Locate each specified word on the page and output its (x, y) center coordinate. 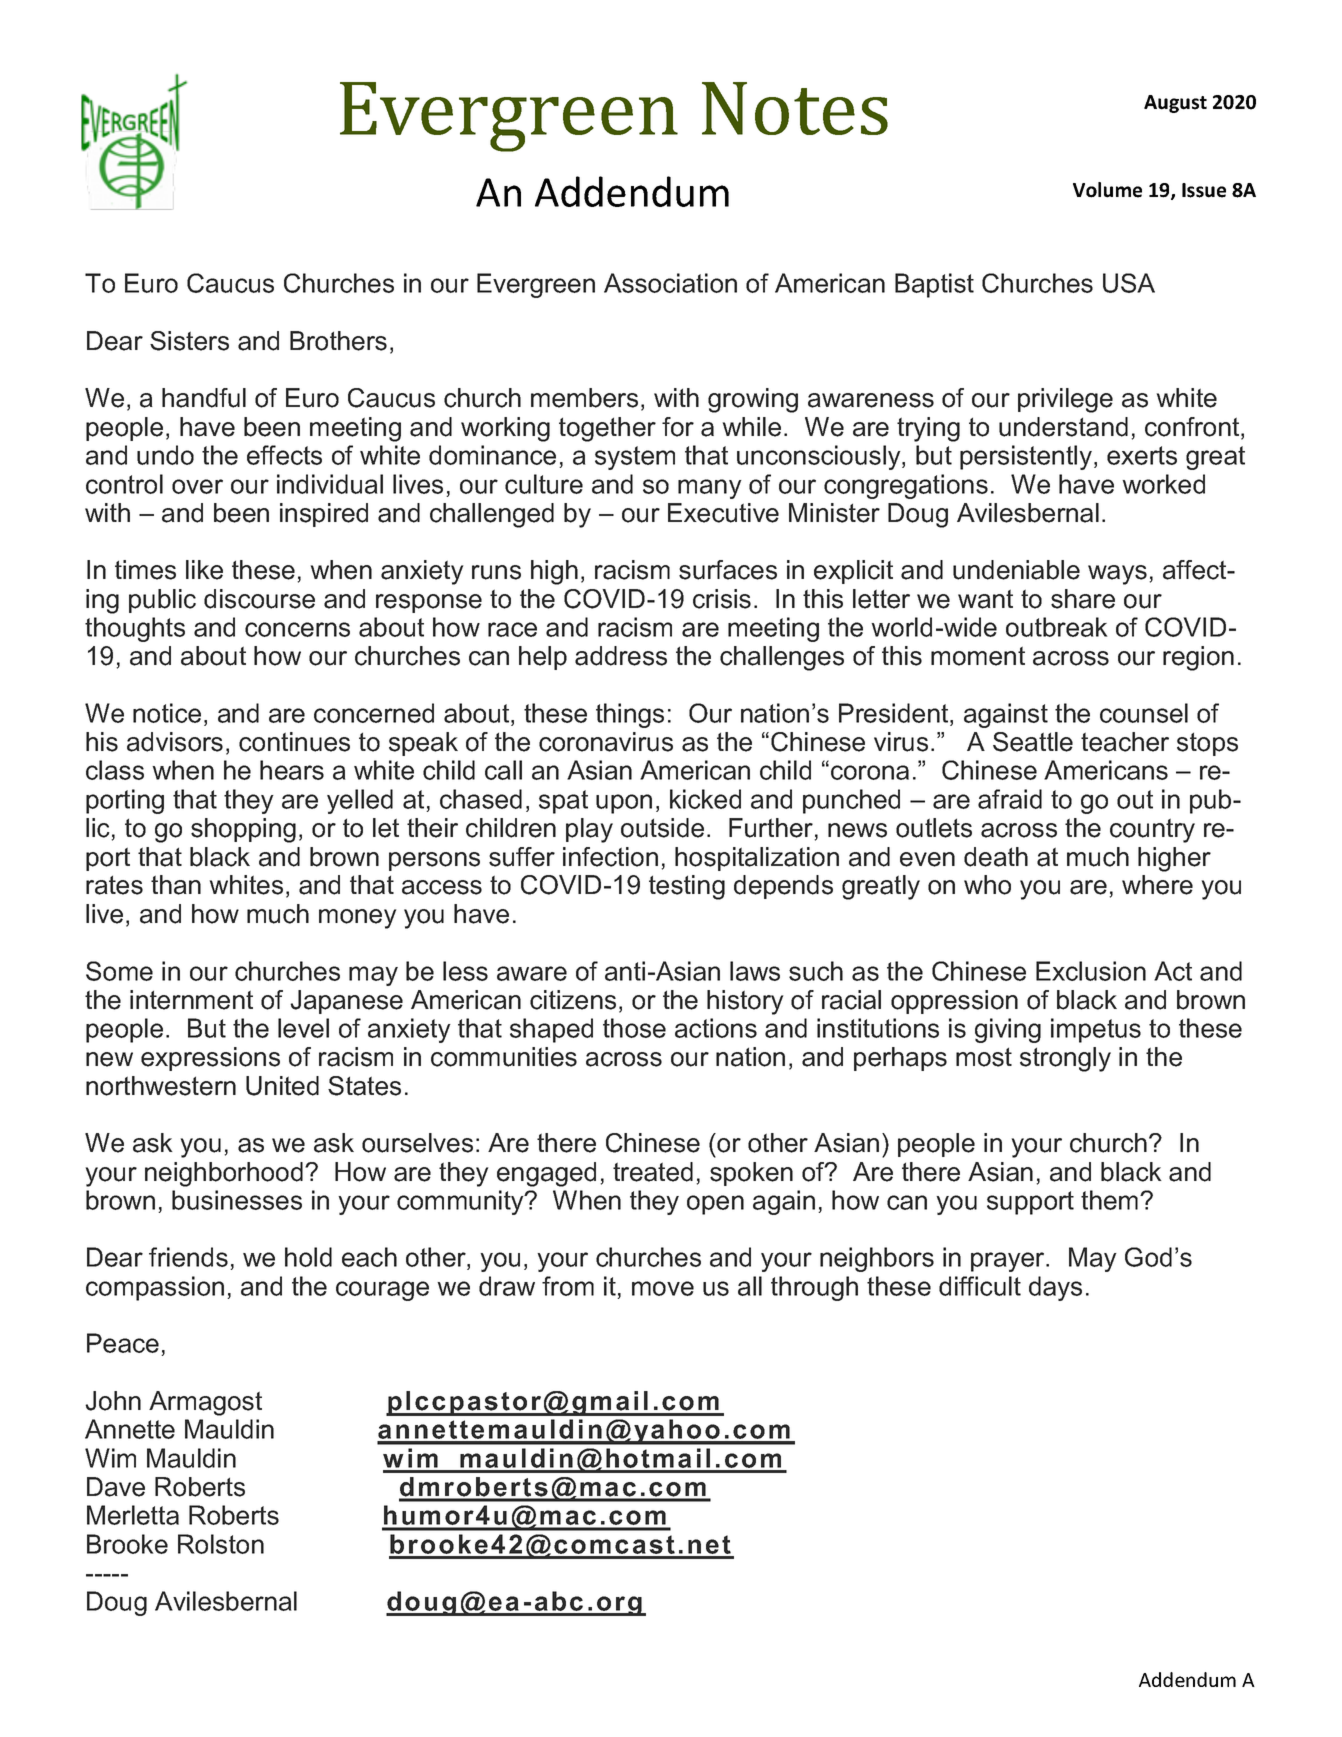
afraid (1010, 799)
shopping (243, 830)
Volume (1107, 190)
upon (624, 804)
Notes (795, 108)
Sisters (189, 341)
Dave (116, 1487)
